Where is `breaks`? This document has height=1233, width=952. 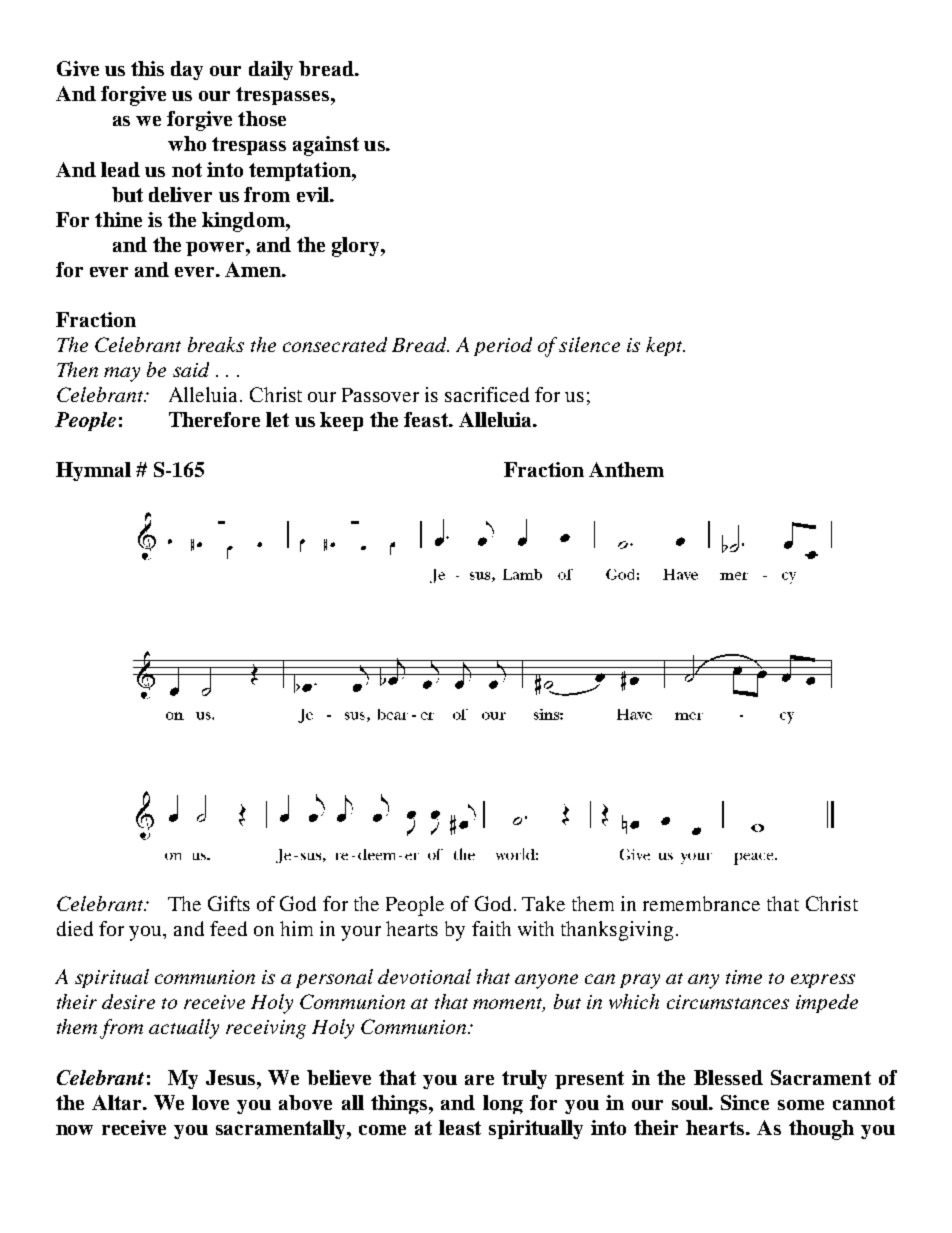 breaks is located at coordinates (216, 344).
